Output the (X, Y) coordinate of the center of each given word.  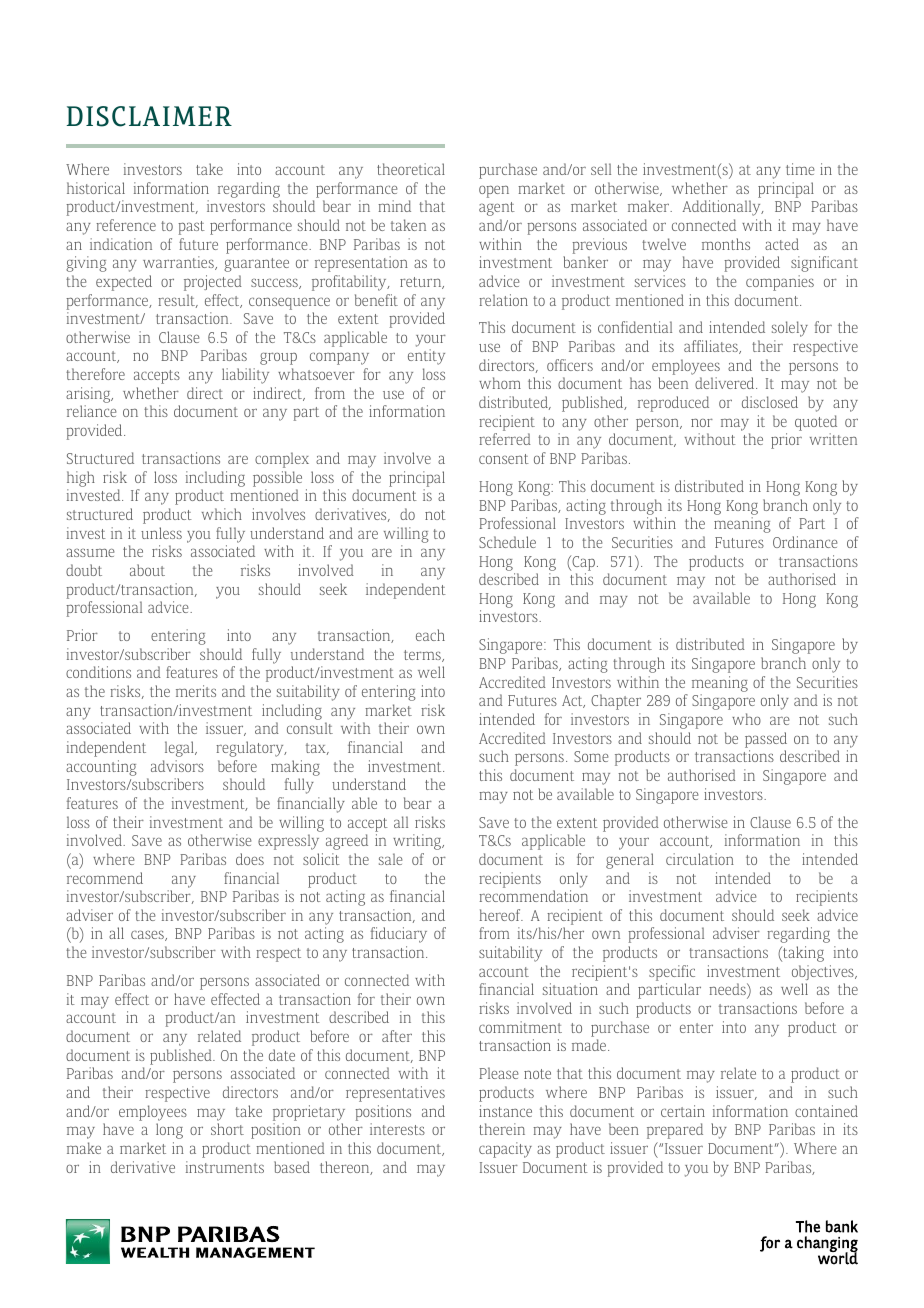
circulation (700, 859)
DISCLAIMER (149, 116)
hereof (501, 915)
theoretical (411, 169)
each (430, 635)
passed (766, 740)
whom (500, 383)
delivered (726, 383)
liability (245, 376)
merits (196, 691)
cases (148, 935)
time (800, 169)
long (169, 1131)
